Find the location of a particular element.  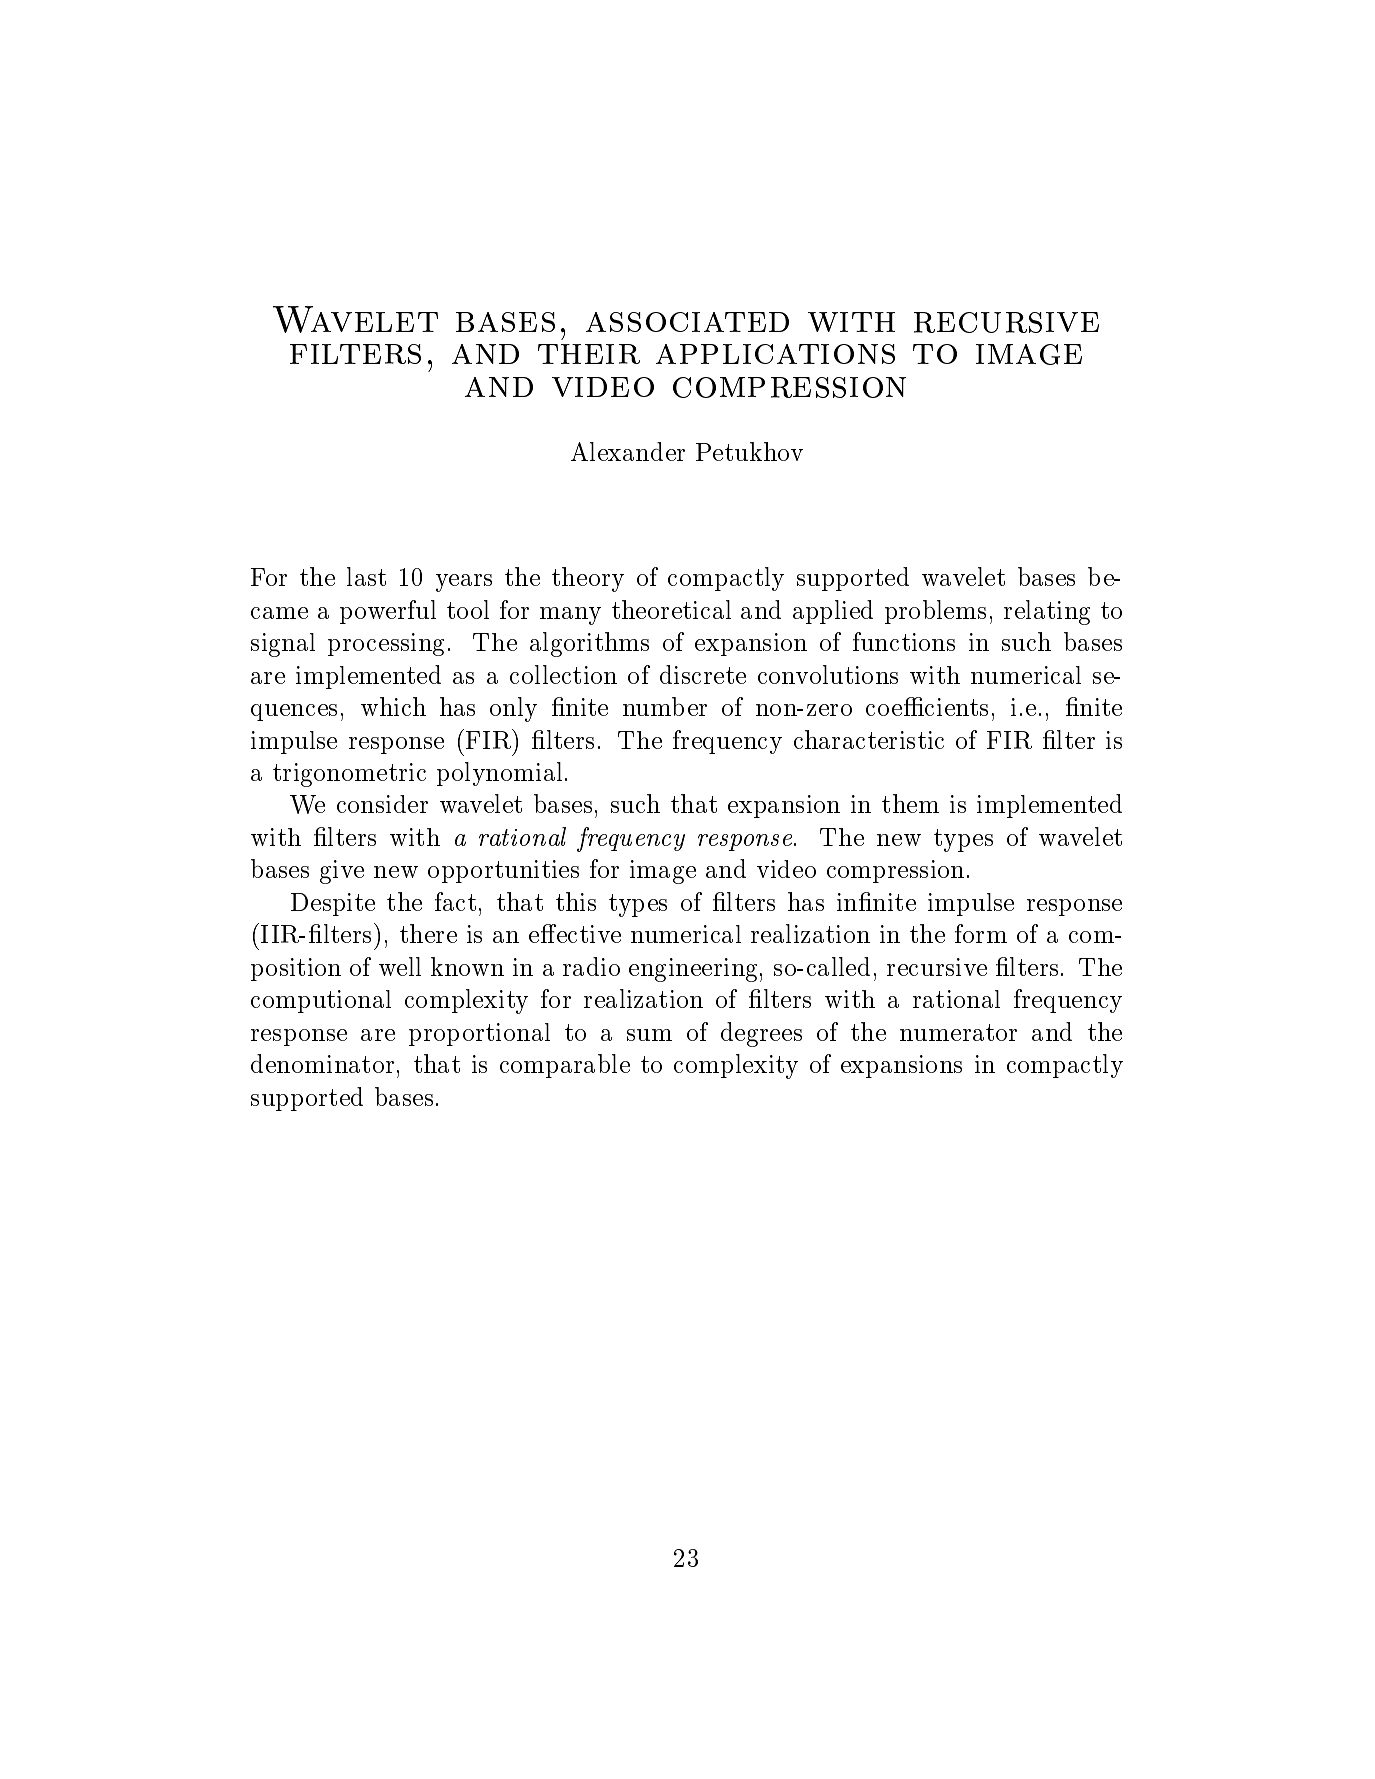

functions is located at coordinates (904, 641).
